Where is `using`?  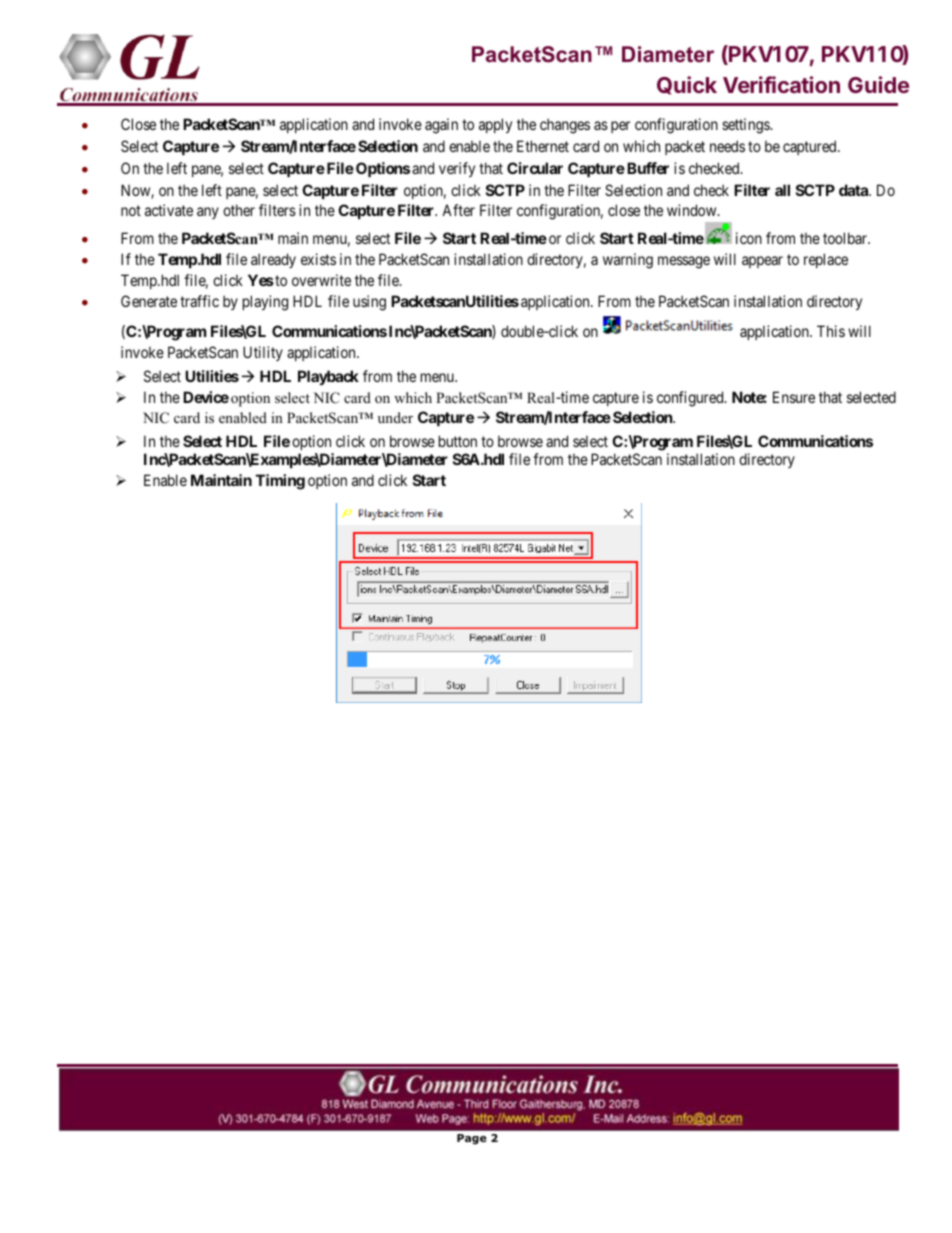
using is located at coordinates (369, 303).
